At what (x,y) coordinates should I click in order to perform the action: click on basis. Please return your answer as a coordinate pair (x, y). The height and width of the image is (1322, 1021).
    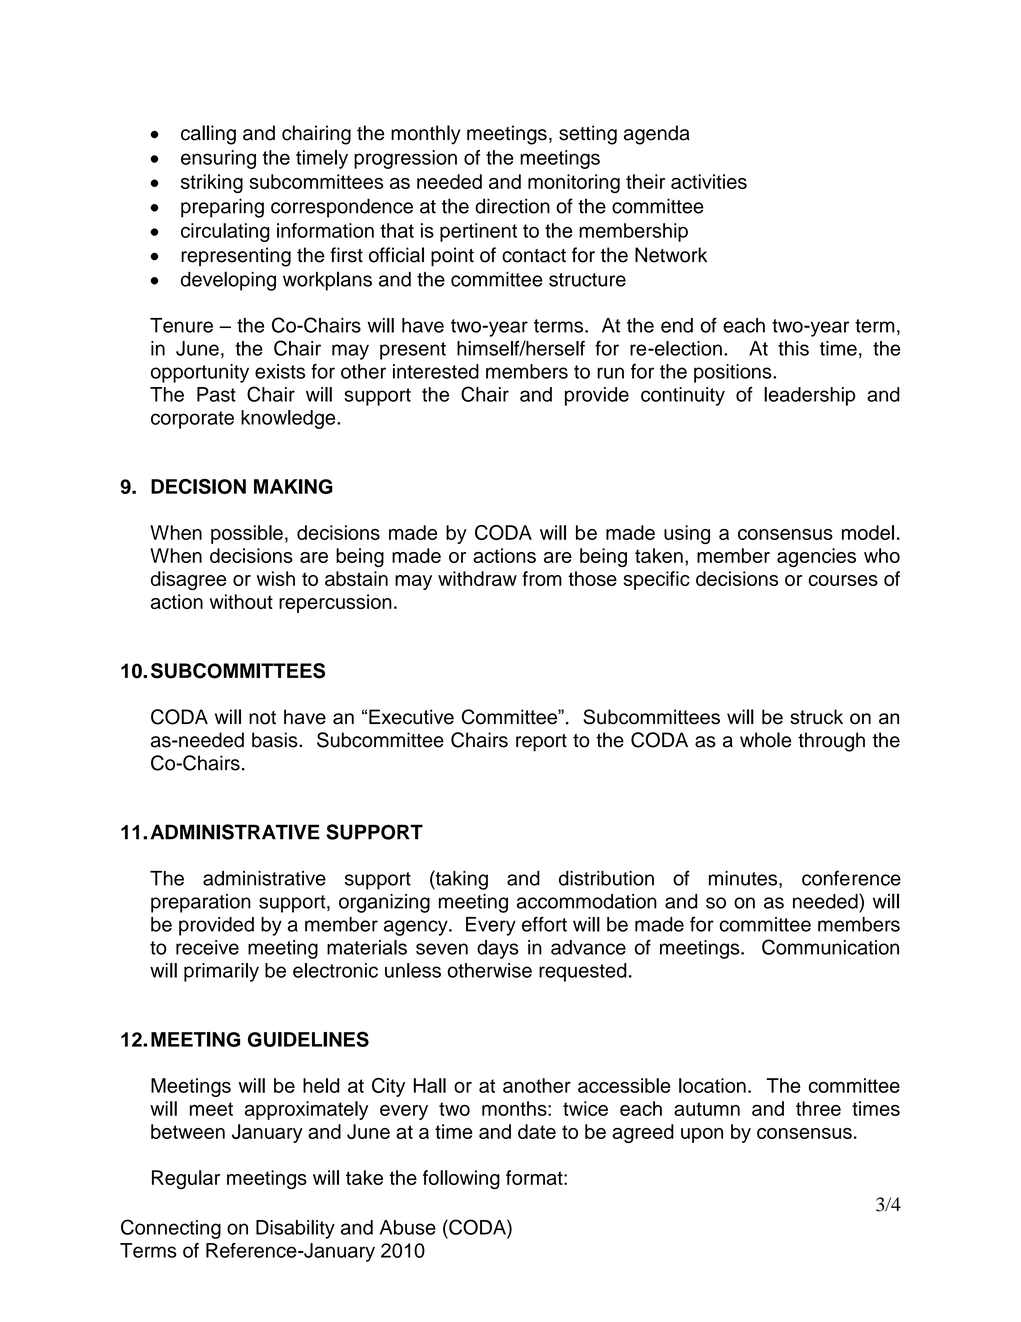
    Looking at the image, I should click on (276, 740).
